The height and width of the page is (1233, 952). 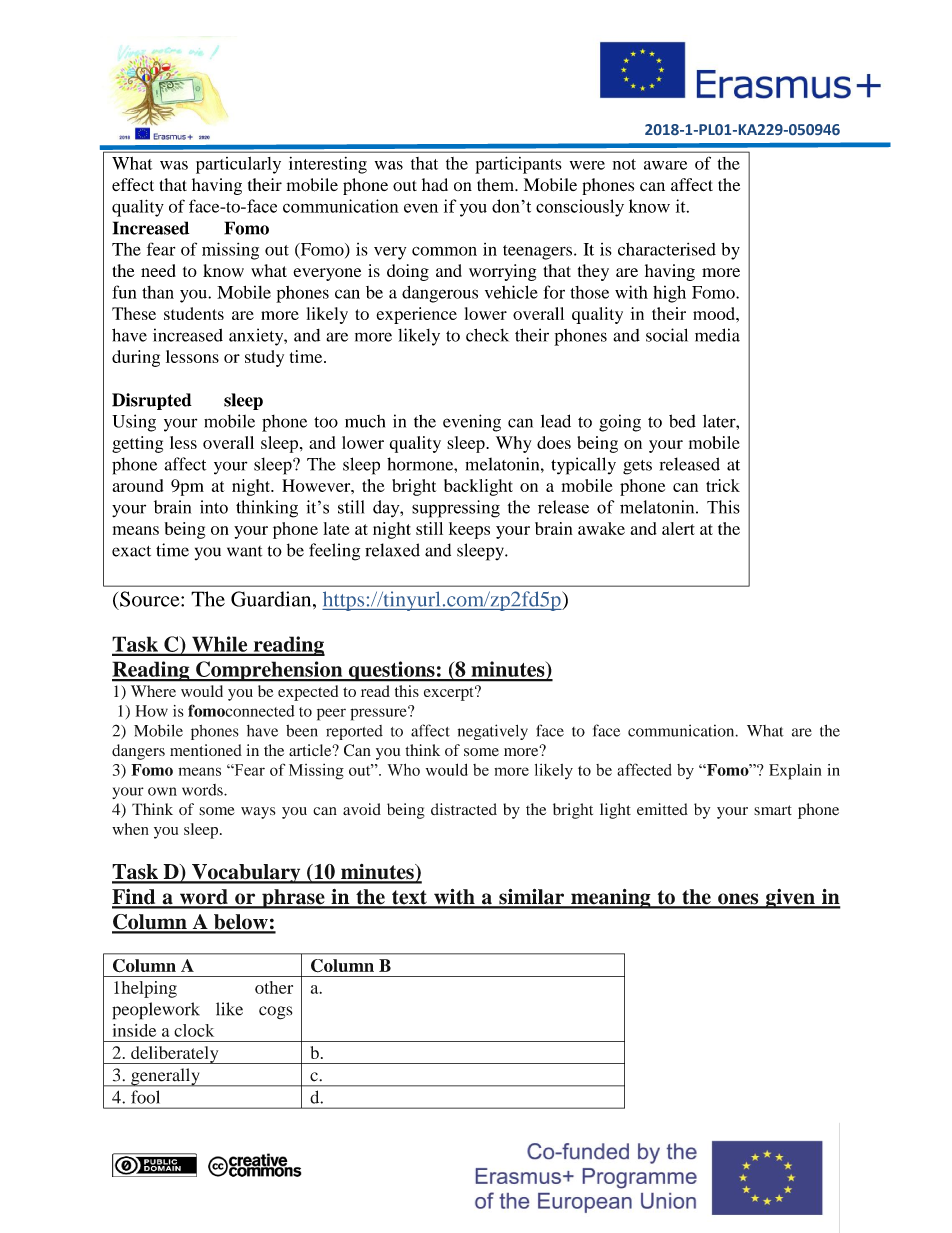 What do you see at coordinates (678, 528) in the page?
I see `alert` at bounding box center [678, 528].
